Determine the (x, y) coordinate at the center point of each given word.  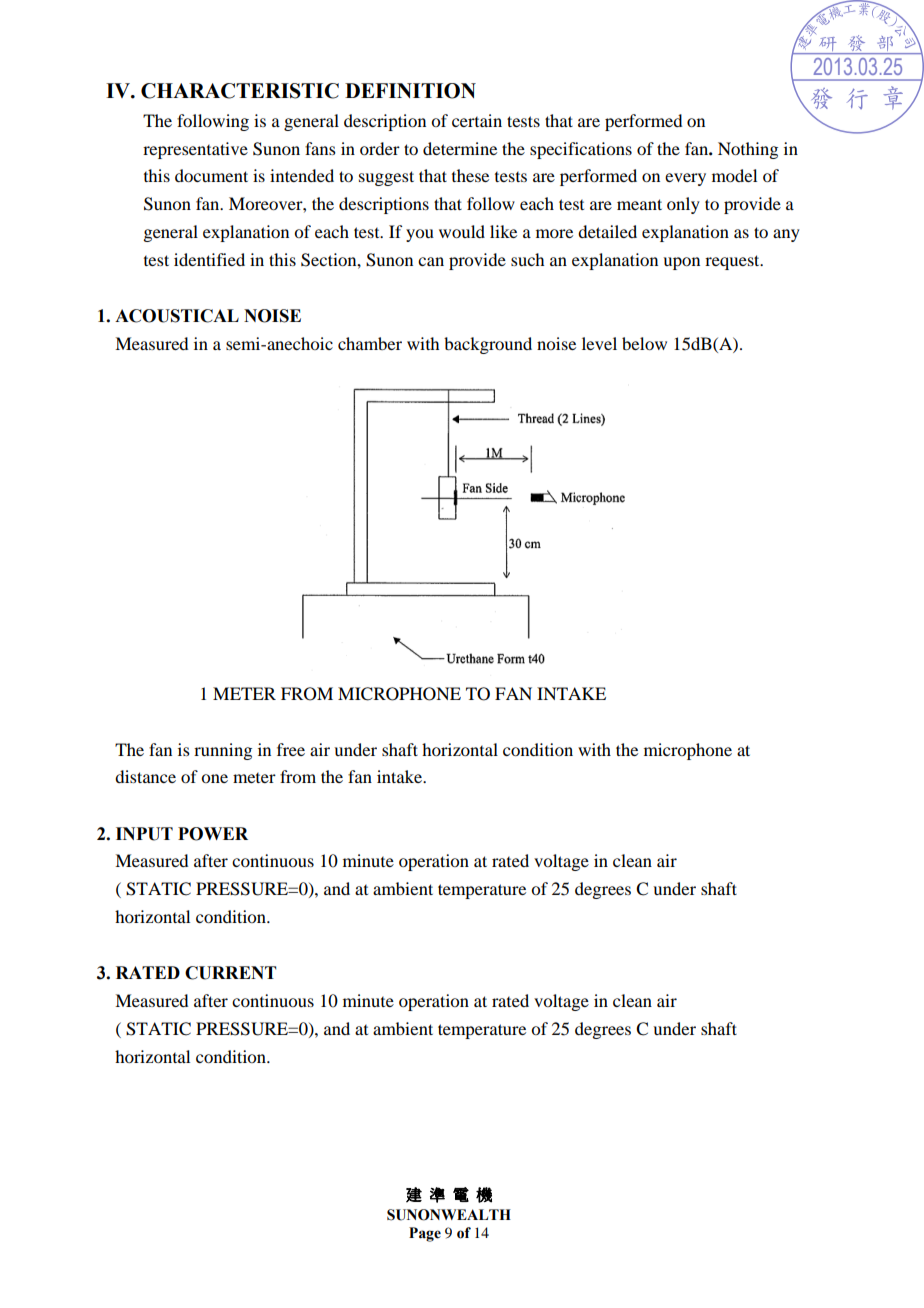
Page (425, 1234)
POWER (213, 834)
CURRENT (231, 973)
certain (477, 120)
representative (195, 150)
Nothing (748, 150)
